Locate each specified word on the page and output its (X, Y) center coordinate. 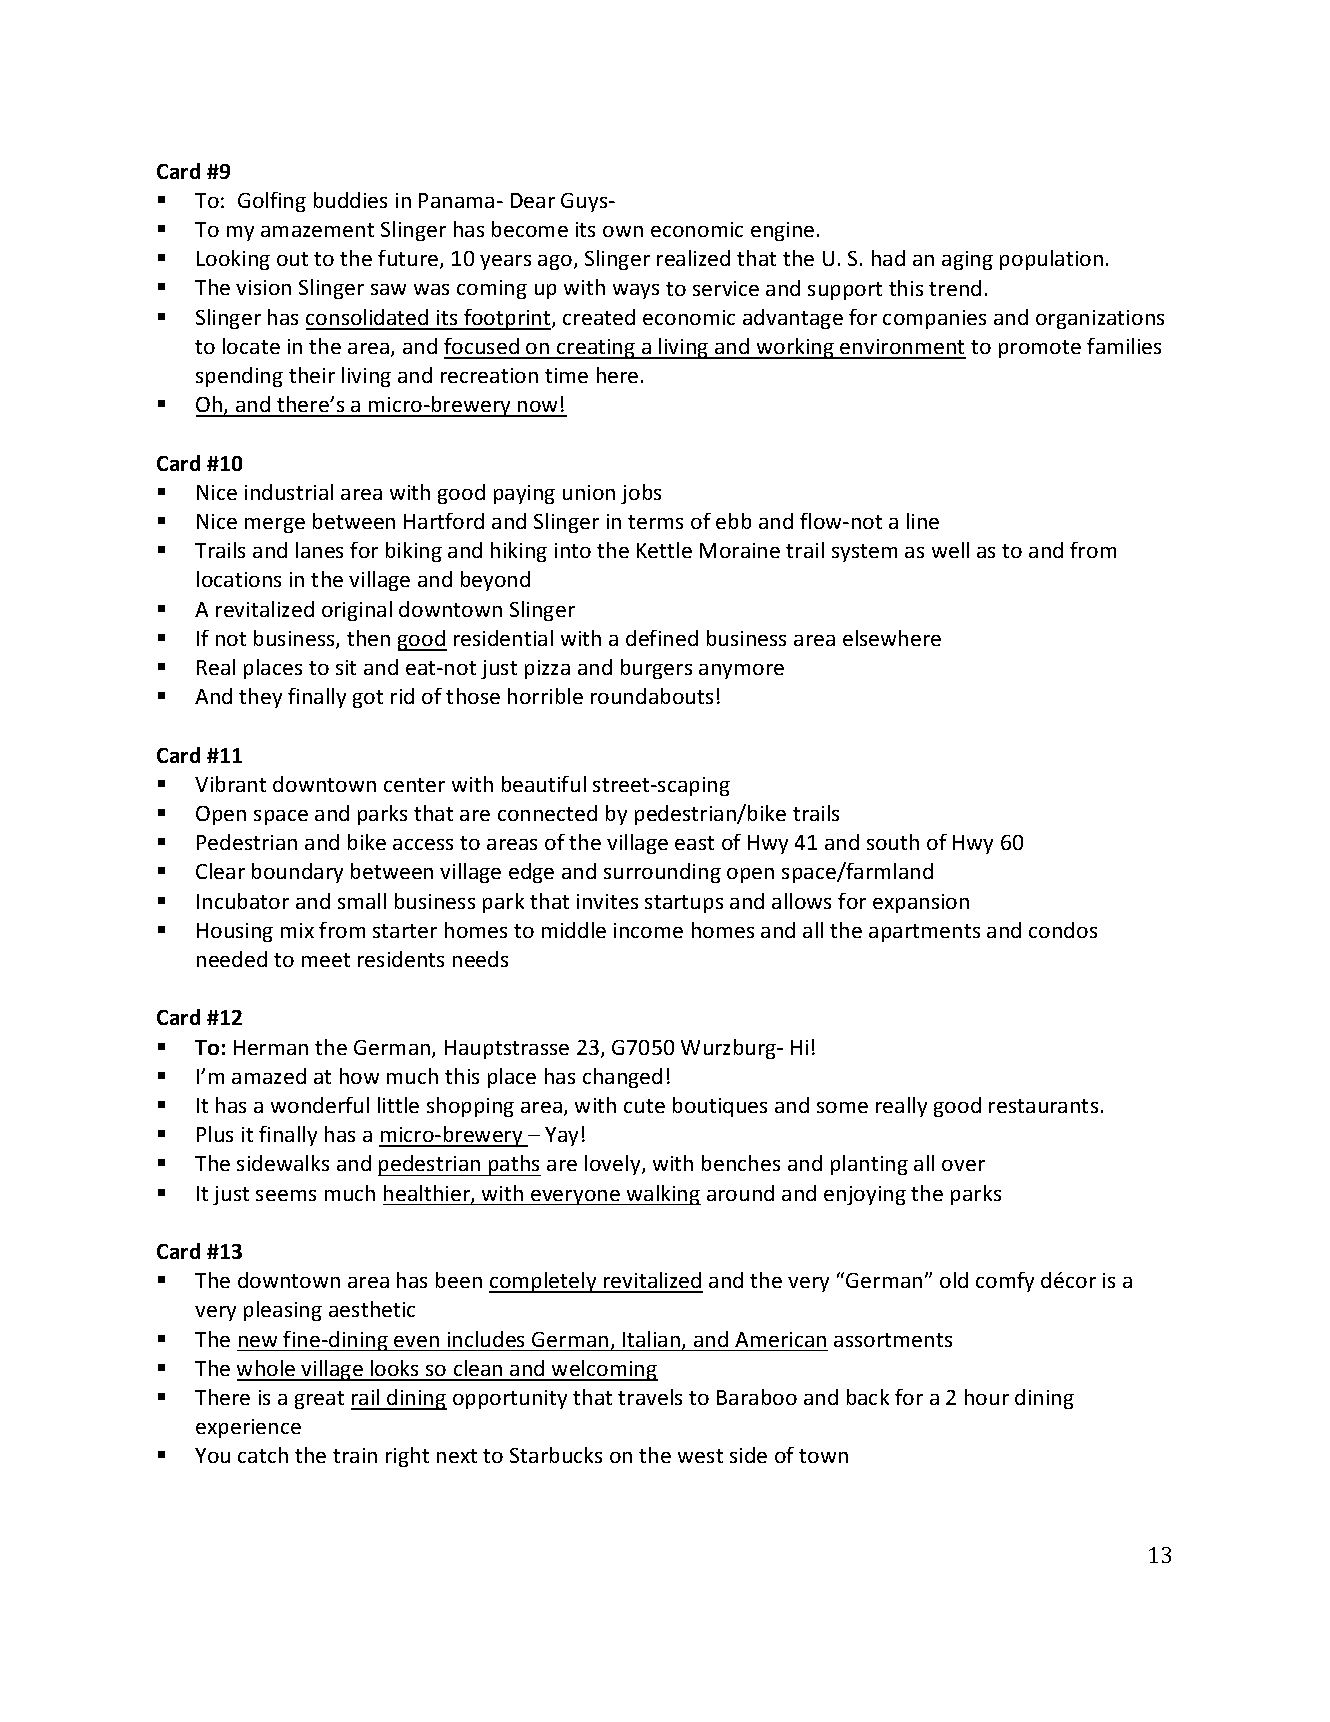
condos (1063, 930)
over (963, 1165)
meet (326, 960)
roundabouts (652, 696)
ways (636, 291)
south (893, 842)
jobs (641, 494)
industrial (289, 492)
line (923, 521)
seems (286, 1195)
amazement (317, 230)
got (368, 699)
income (648, 930)
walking (663, 1195)
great (319, 1400)
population (1051, 260)
